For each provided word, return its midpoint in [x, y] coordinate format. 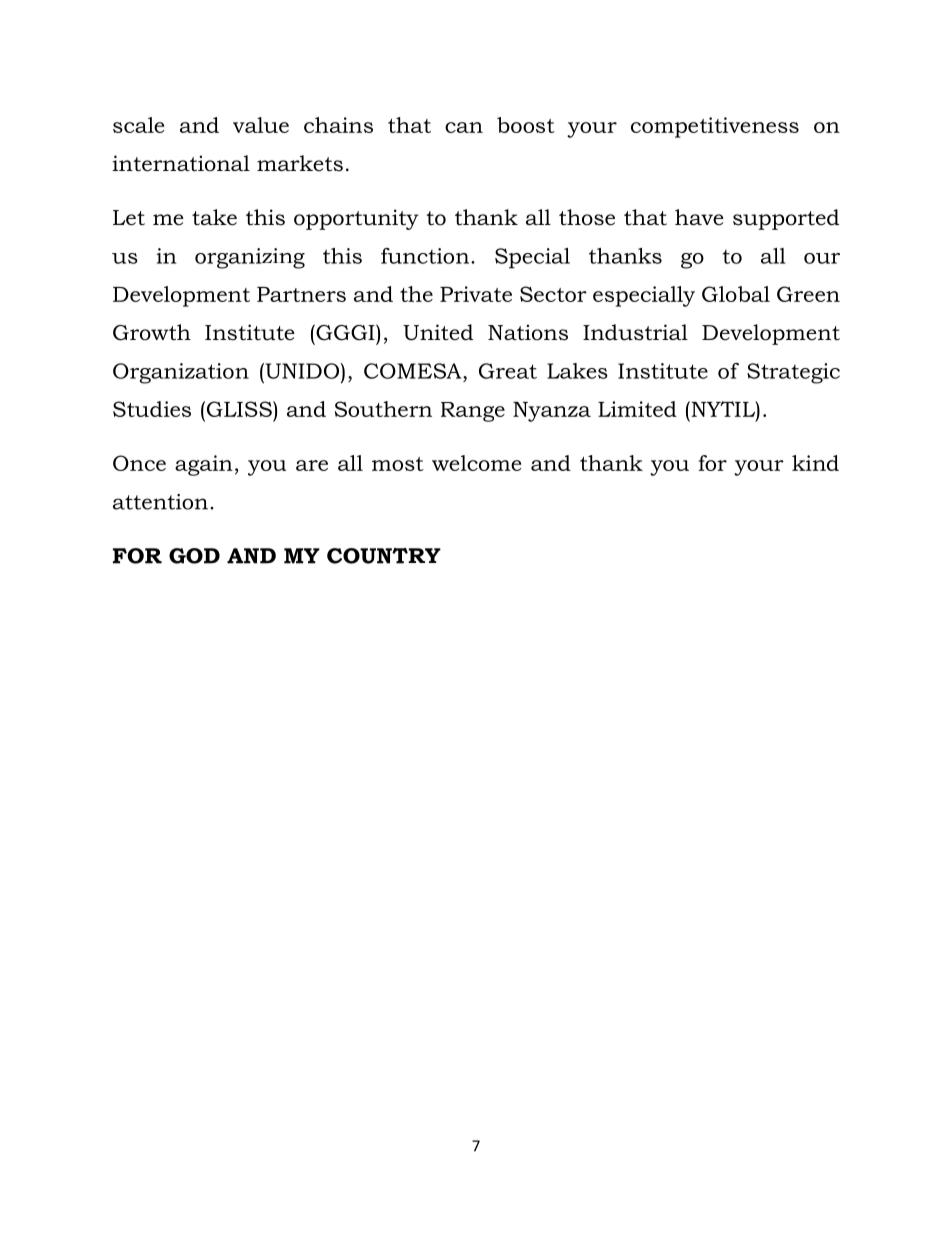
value [261, 125]
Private [476, 294]
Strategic [793, 373]
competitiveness [715, 127]
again [204, 465]
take [214, 217]
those [587, 217]
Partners [301, 294]
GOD [194, 556]
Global [736, 294]
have [699, 217]
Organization [181, 373]
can [464, 127]
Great [508, 371]
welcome [476, 463]
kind [815, 463]
